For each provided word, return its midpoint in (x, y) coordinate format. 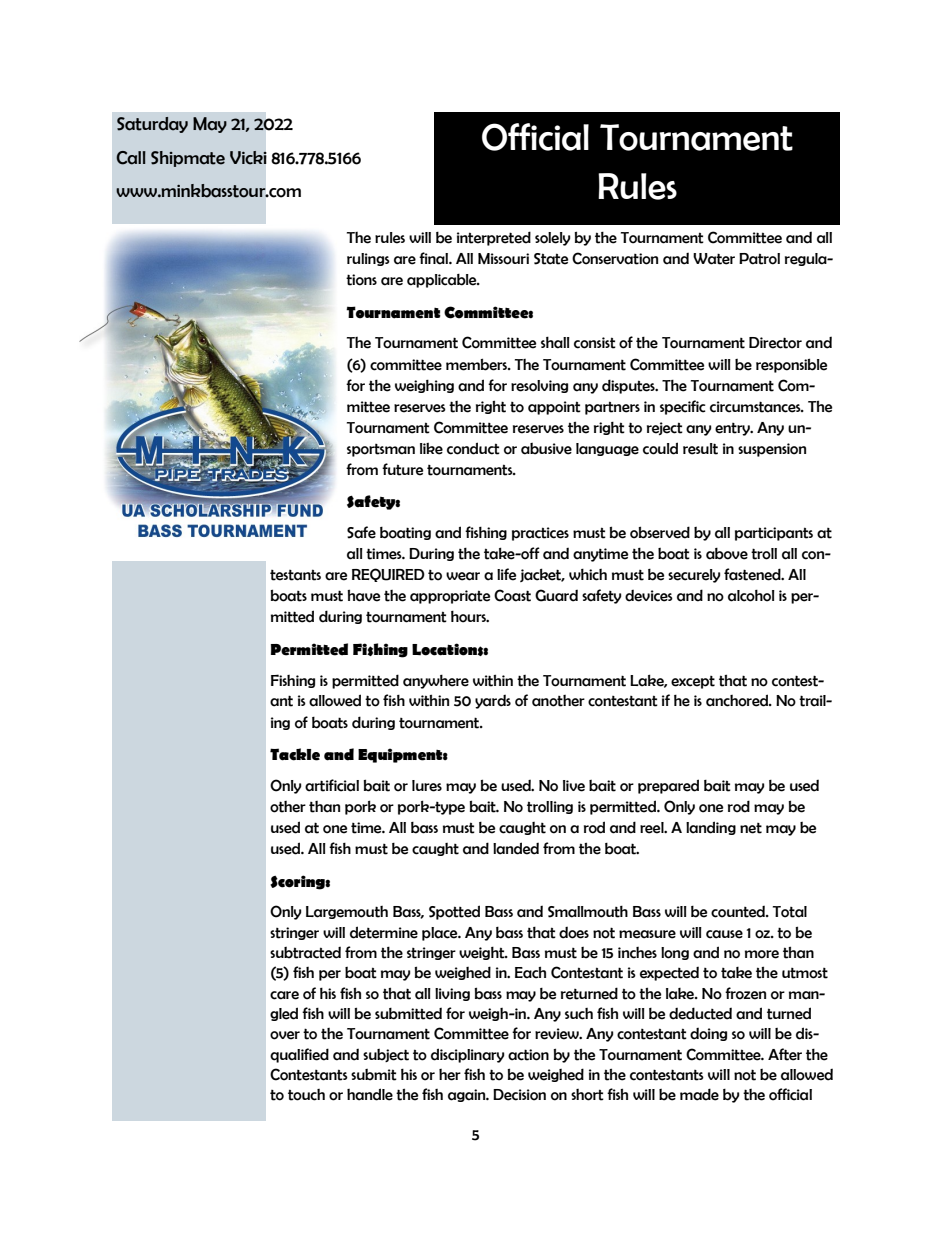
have (363, 595)
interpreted (494, 238)
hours (469, 617)
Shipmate (188, 159)
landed (516, 848)
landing (711, 828)
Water (714, 259)
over (285, 1035)
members (477, 364)
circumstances (756, 407)
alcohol (751, 596)
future (402, 469)
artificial (332, 785)
